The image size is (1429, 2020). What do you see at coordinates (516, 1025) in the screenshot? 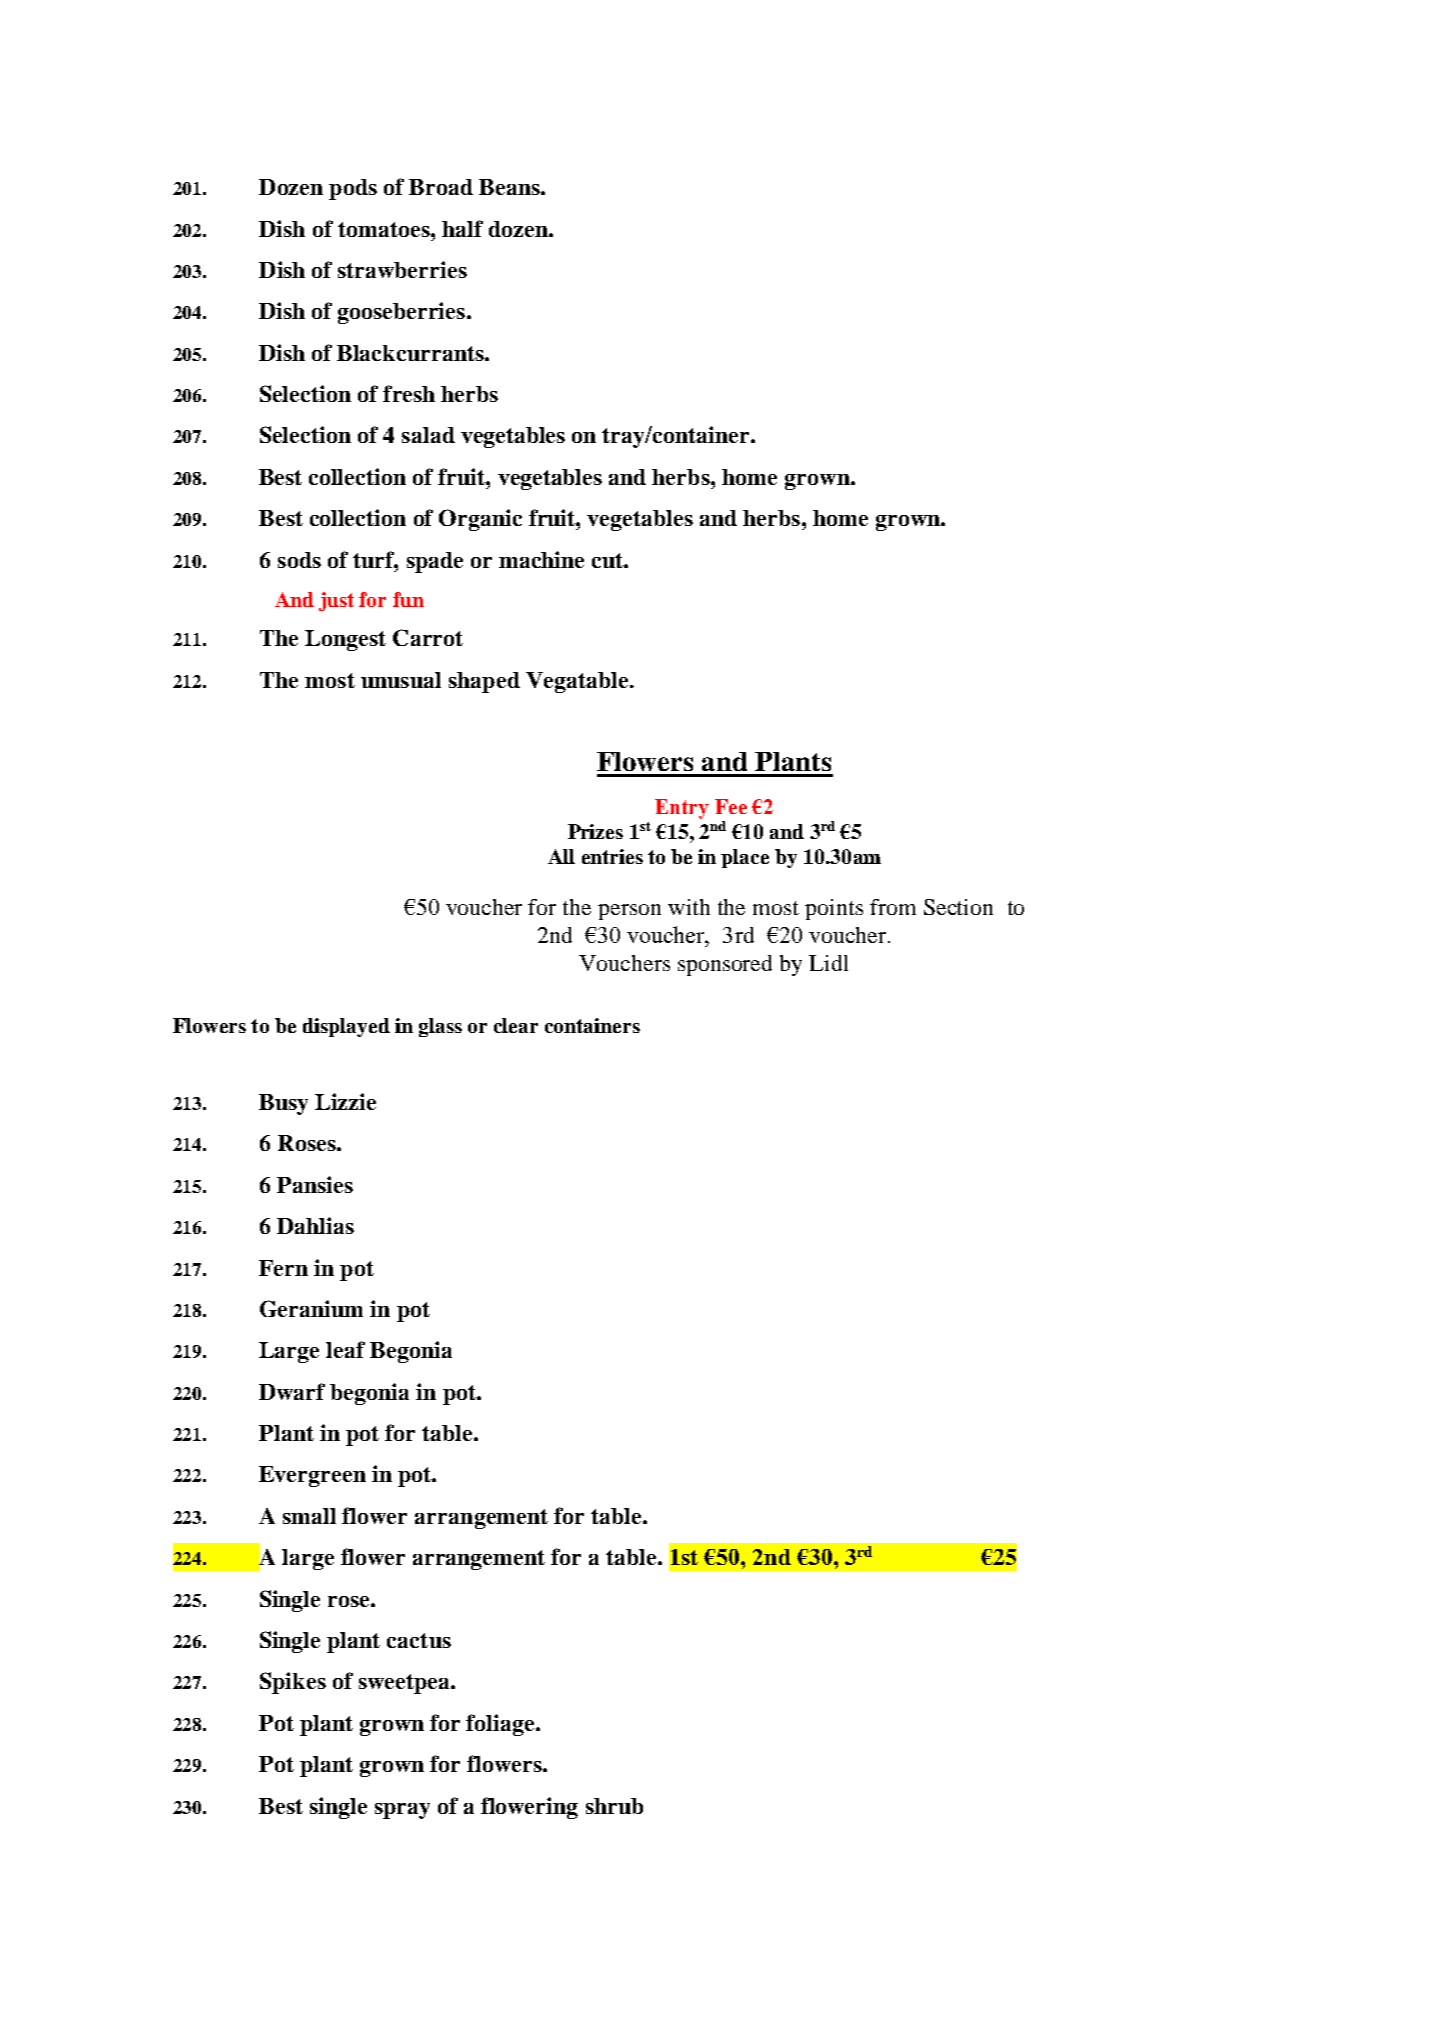
I see `clear` at bounding box center [516, 1025].
